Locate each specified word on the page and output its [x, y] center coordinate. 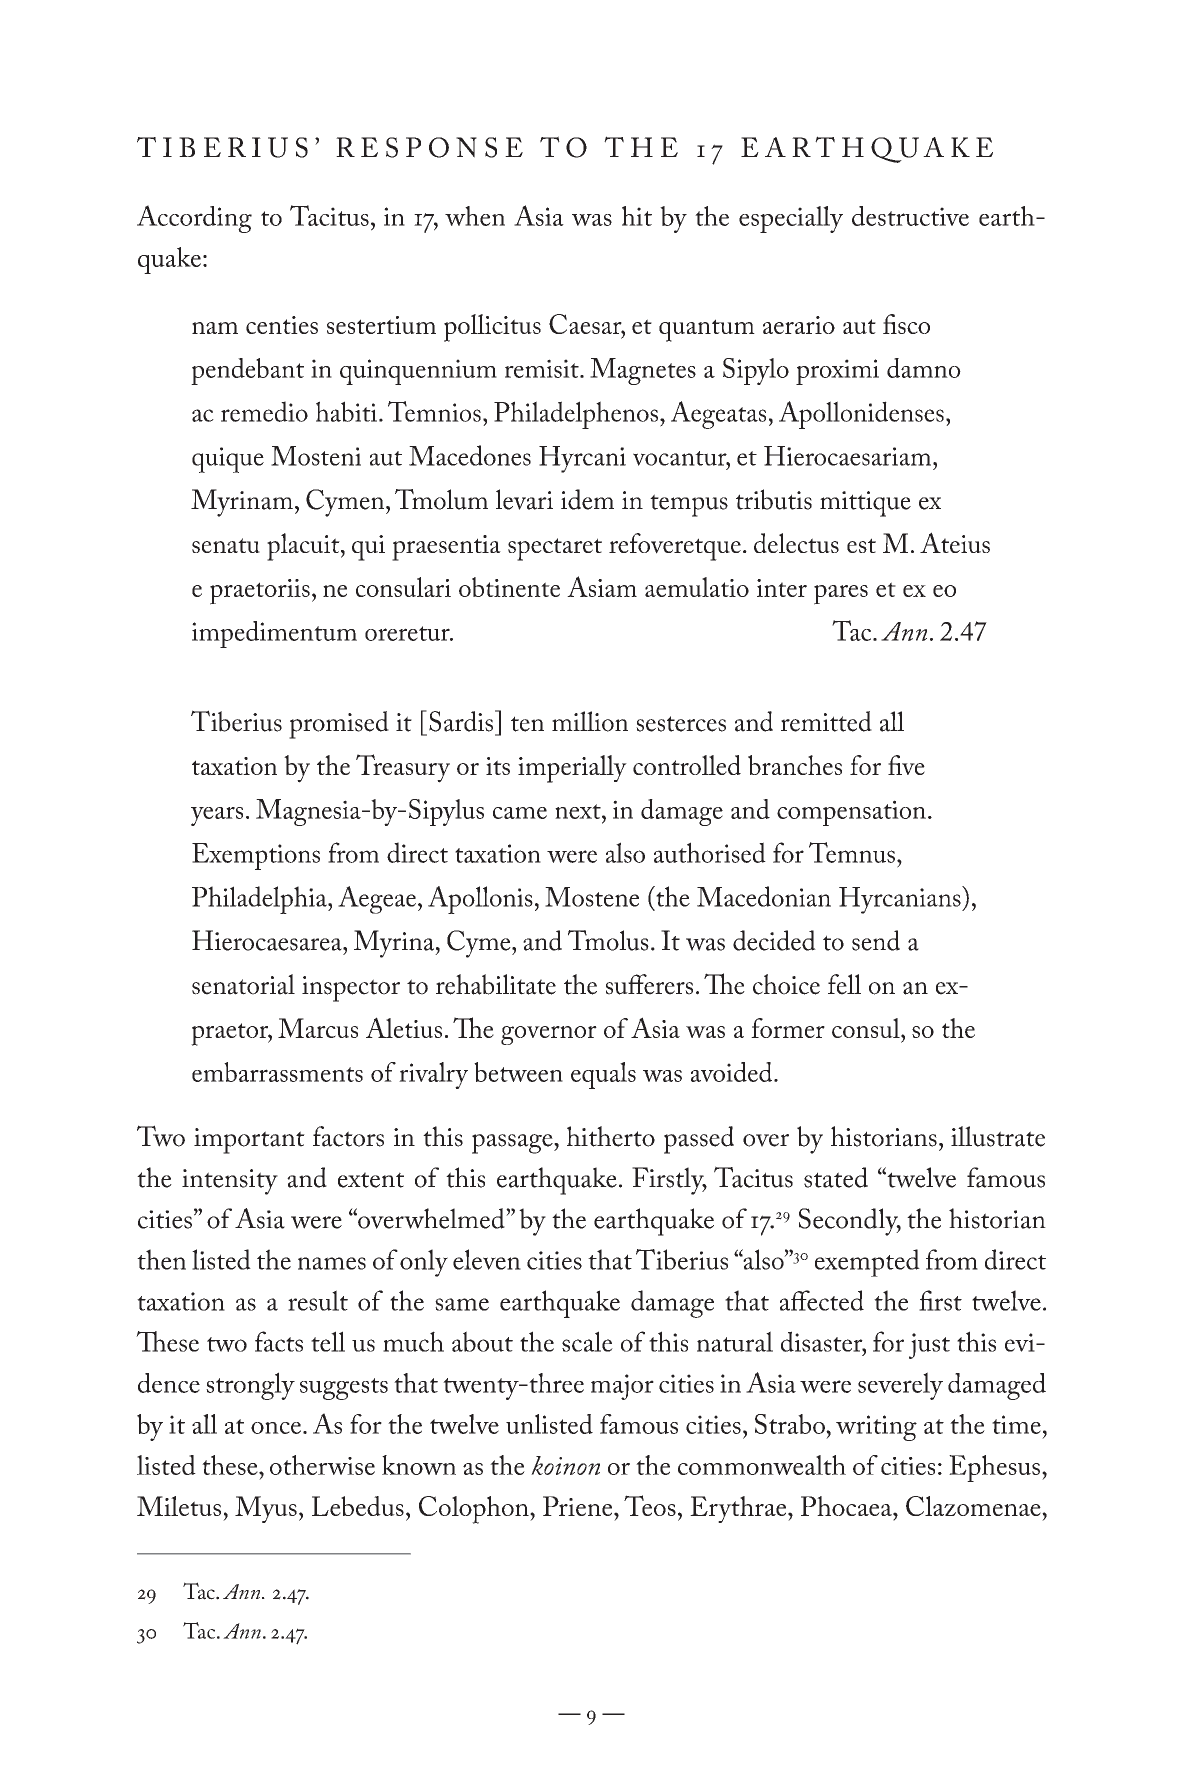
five [906, 765]
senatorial [243, 984]
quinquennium [418, 372]
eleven [487, 1259]
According [194, 219]
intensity [230, 1182]
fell [844, 984]
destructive [910, 216]
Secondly [850, 1222]
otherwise [322, 1465]
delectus [796, 543]
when [475, 216]
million [590, 721]
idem [587, 499]
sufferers [649, 984]
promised [339, 725]
